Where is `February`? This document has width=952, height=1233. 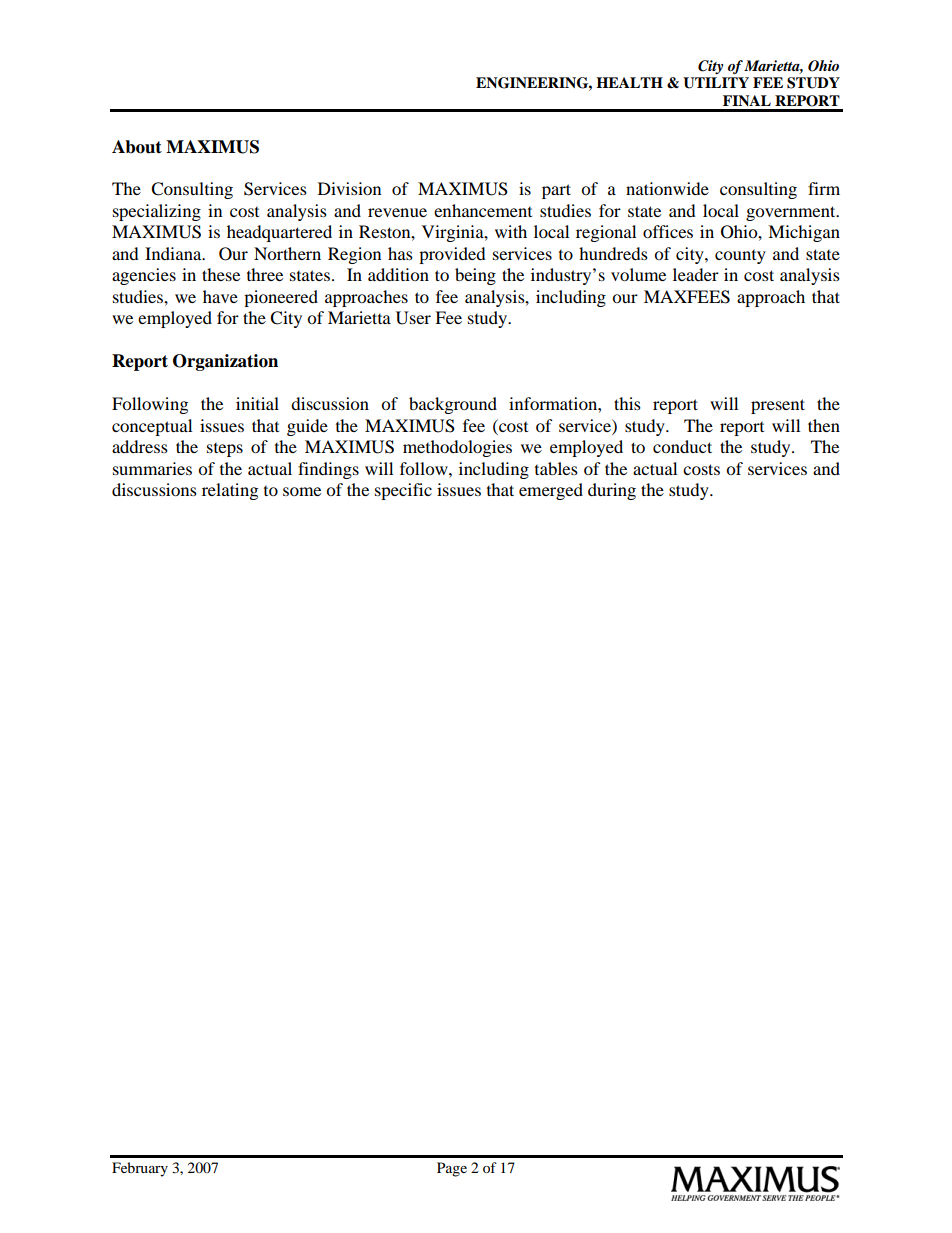
February is located at coordinates (140, 1169).
